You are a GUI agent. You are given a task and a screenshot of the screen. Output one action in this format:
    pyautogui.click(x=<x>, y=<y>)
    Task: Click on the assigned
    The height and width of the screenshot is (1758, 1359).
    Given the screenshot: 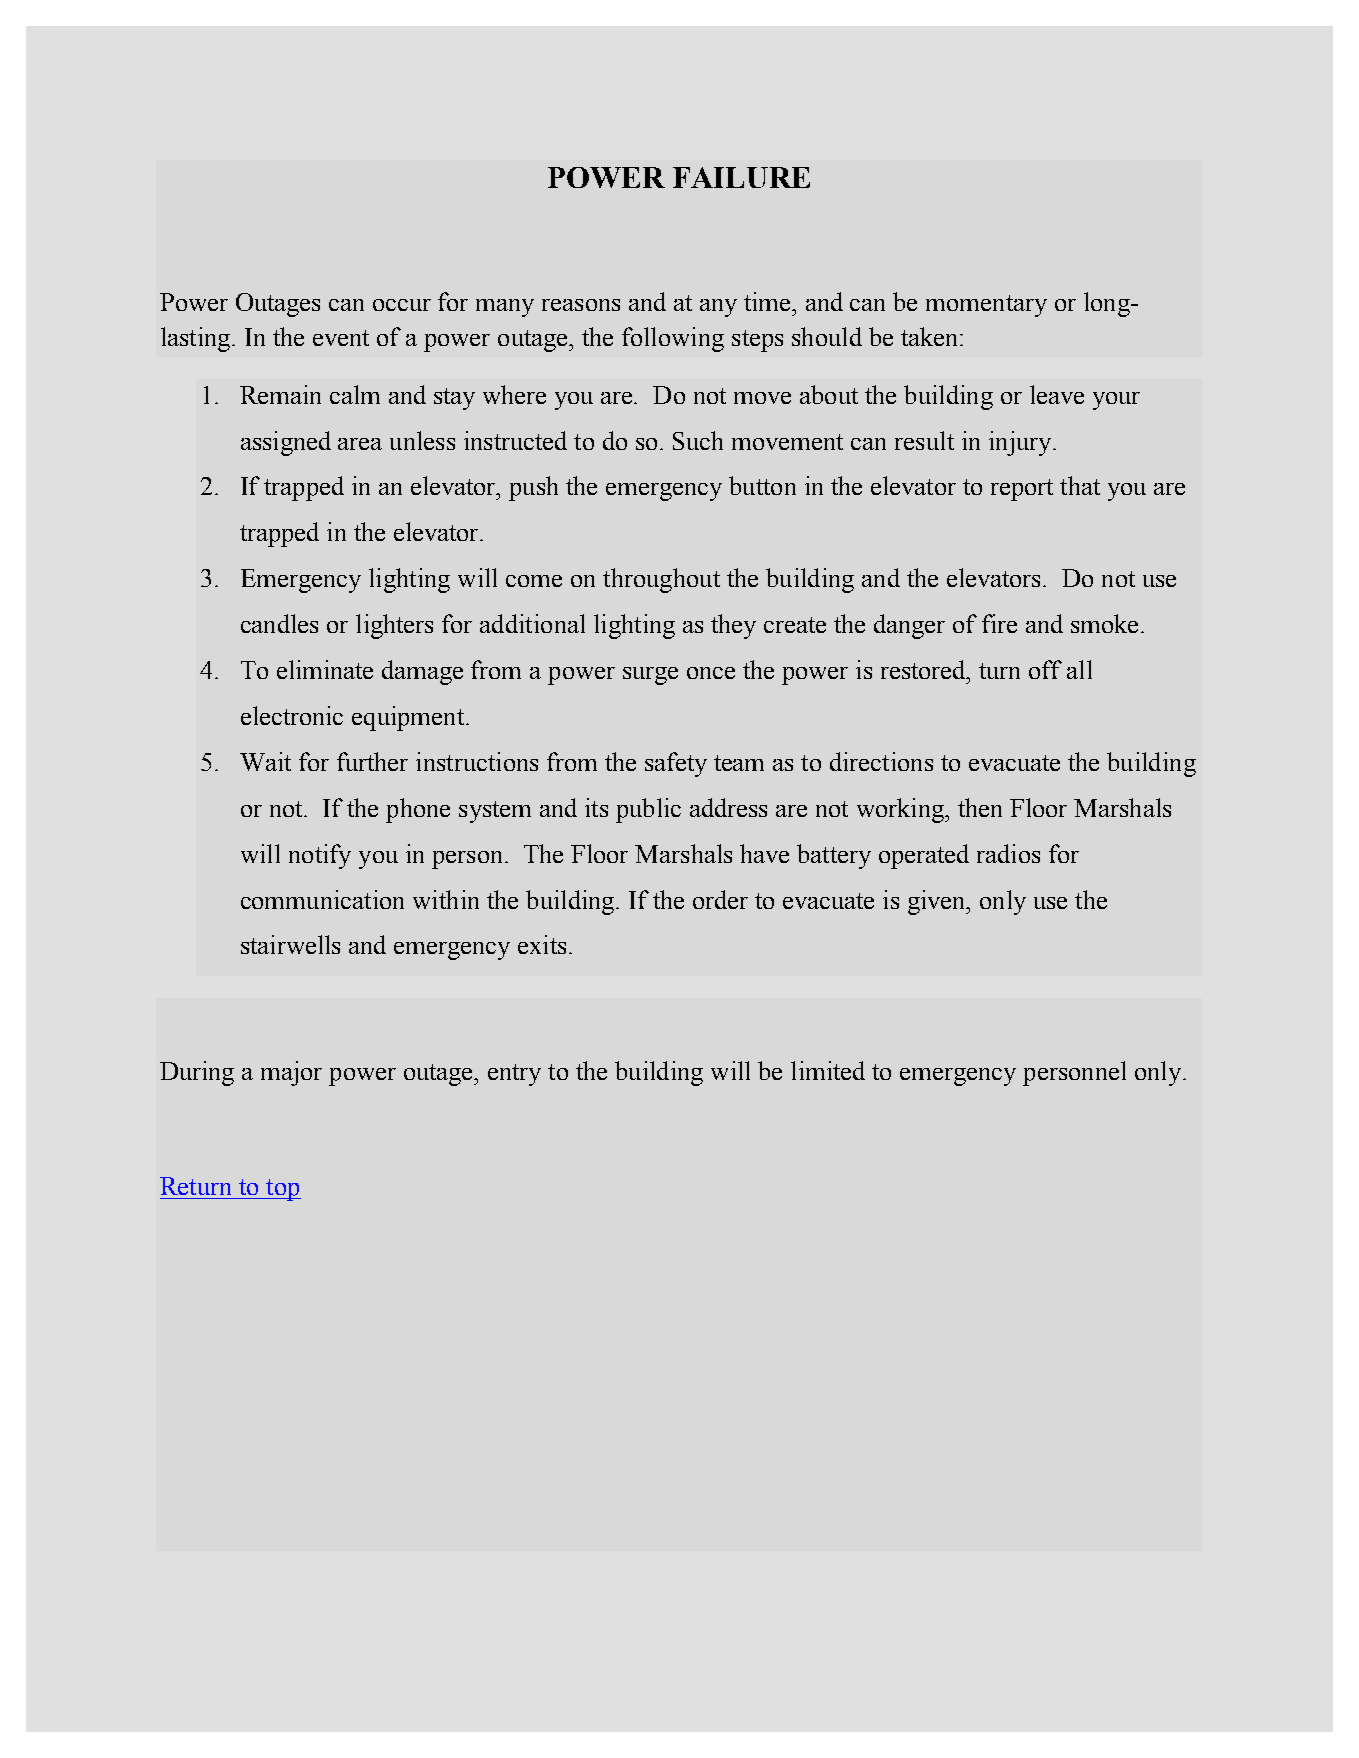 What is the action you would take?
    pyautogui.click(x=286, y=443)
